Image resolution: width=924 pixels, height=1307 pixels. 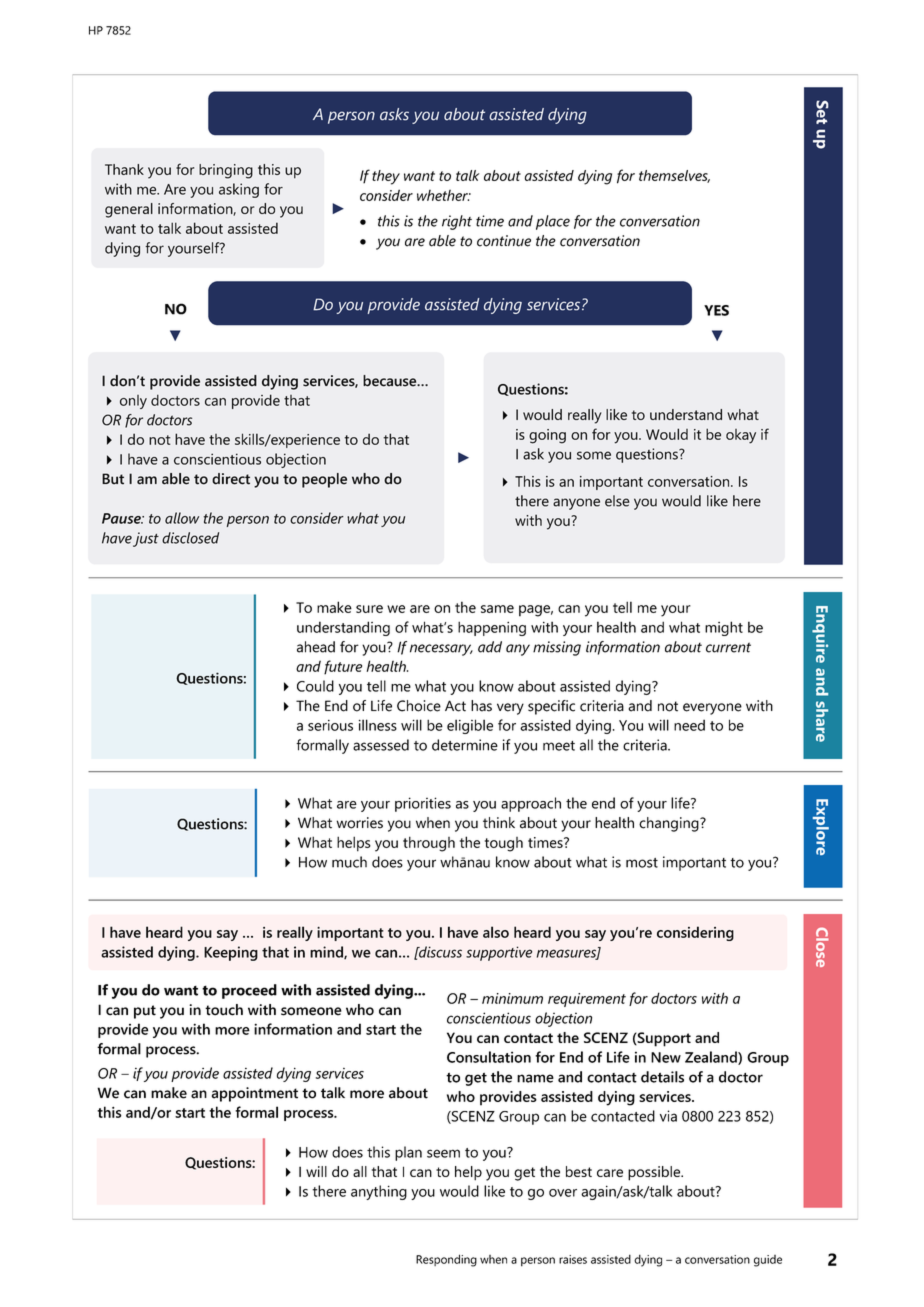 I want to click on themselves, so click(x=674, y=176).
